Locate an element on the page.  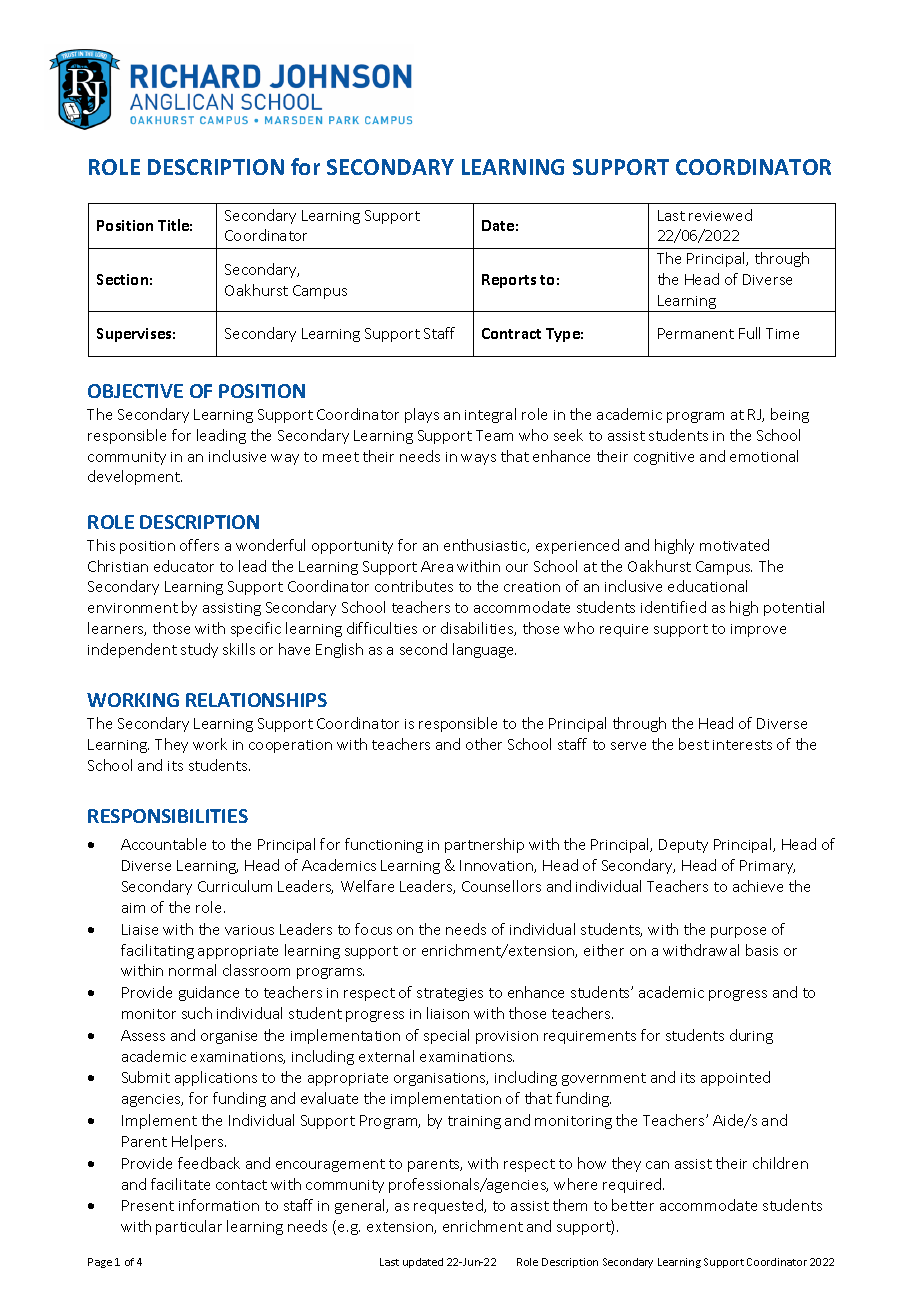
best is located at coordinates (694, 744).
